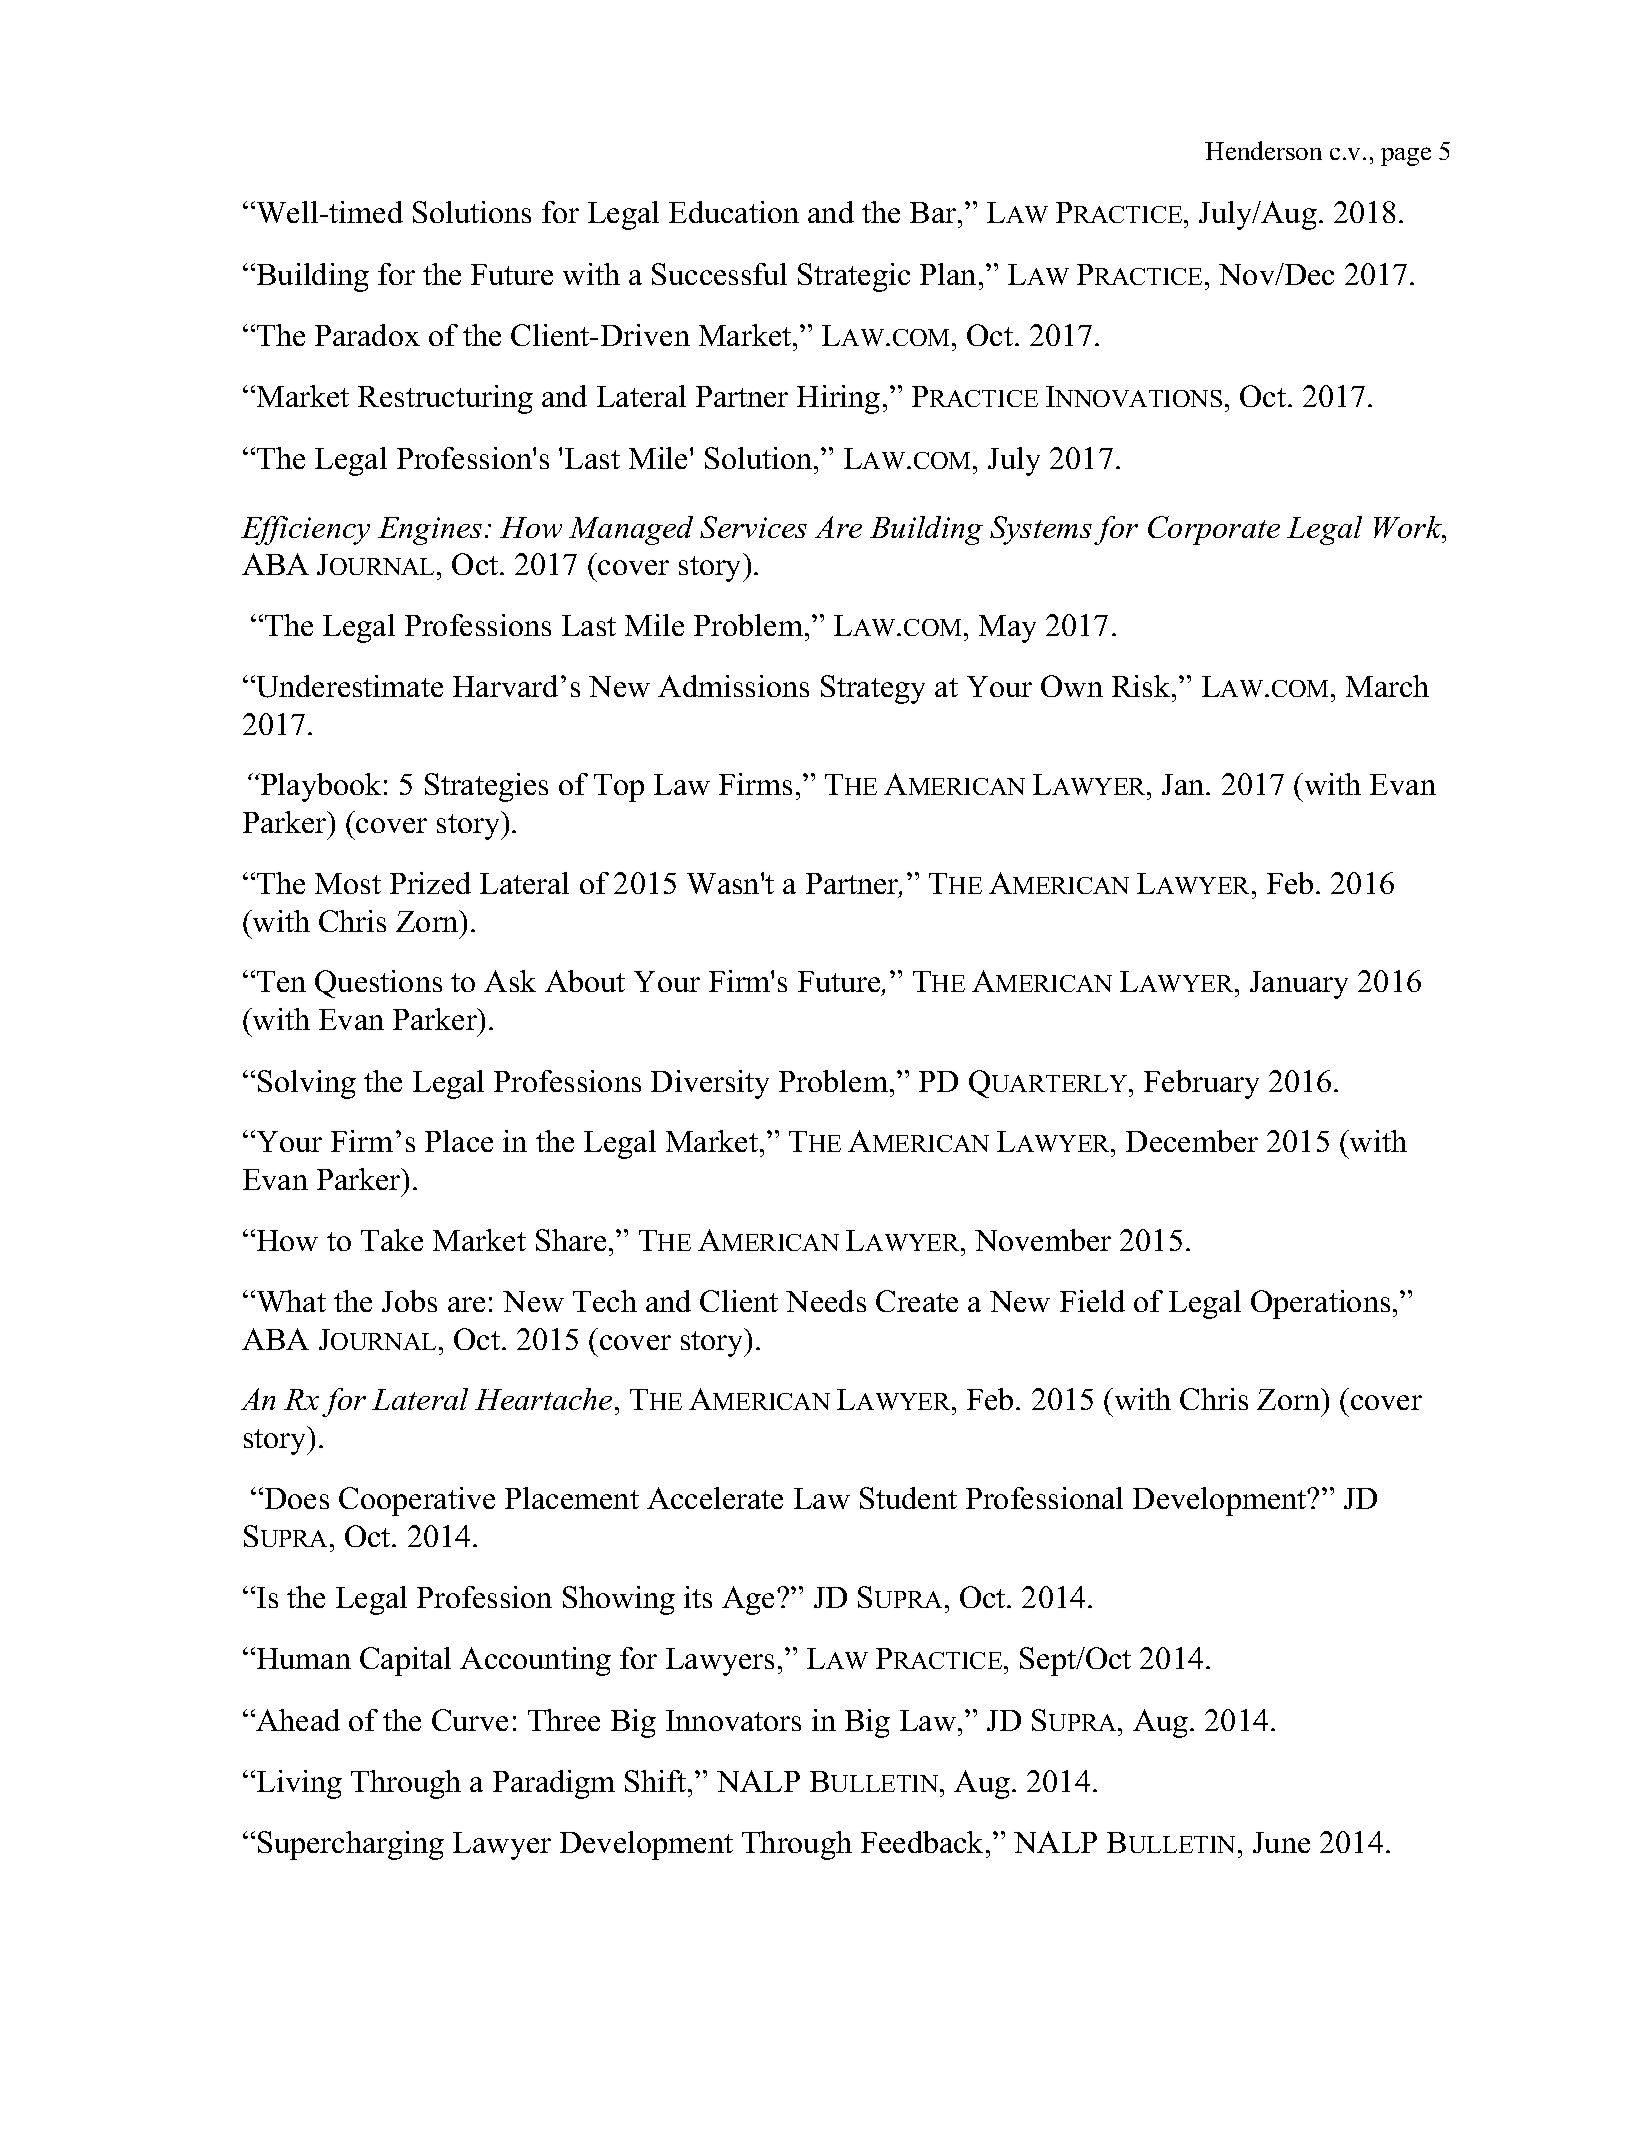 Image resolution: width=1646 pixels, height=2130 pixels. Describe the element at coordinates (1263, 150) in the document. I see `Henderson` at that location.
